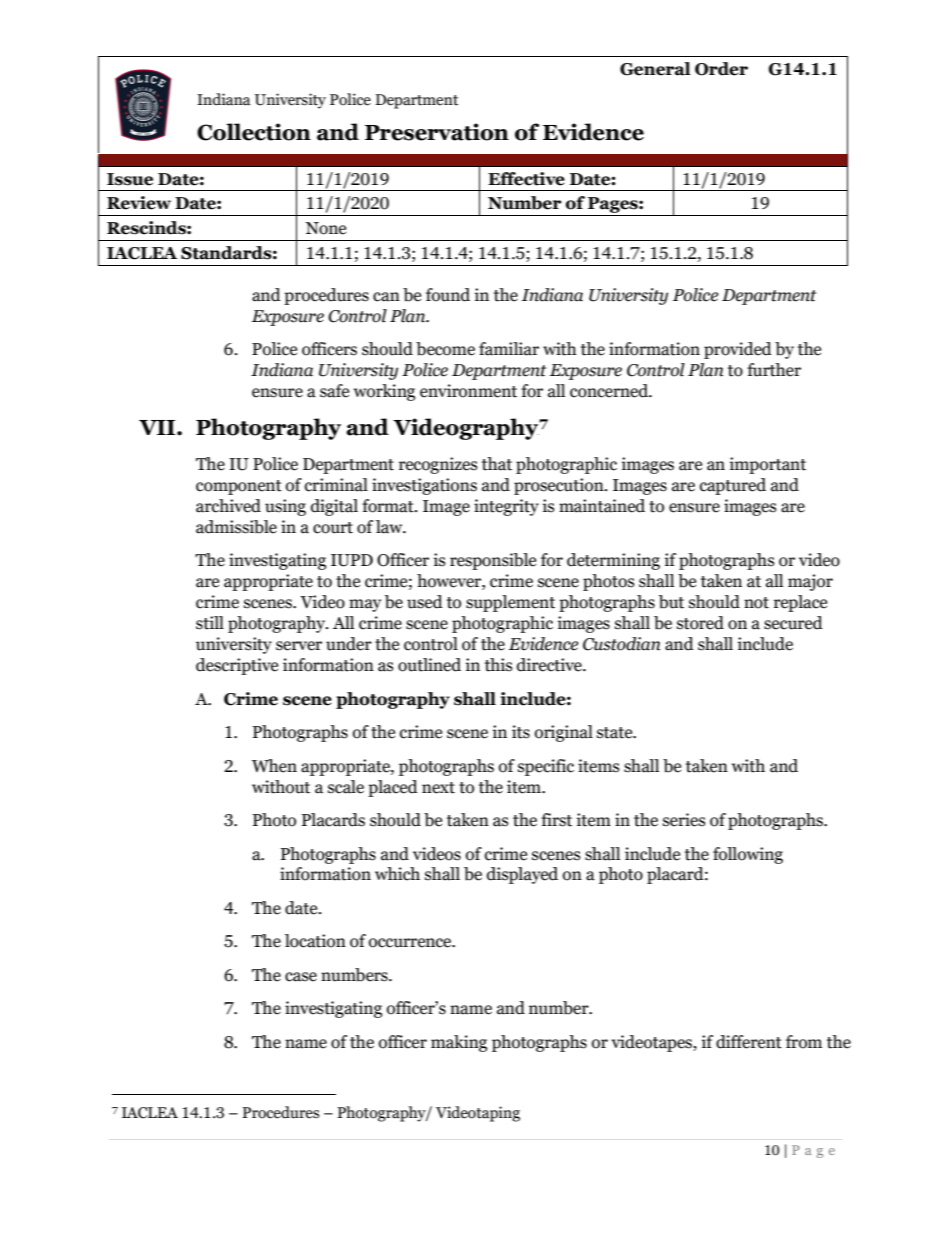 This screenshot has height=1233, width=952. What do you see at coordinates (749, 1042) in the screenshot?
I see `different` at bounding box center [749, 1042].
